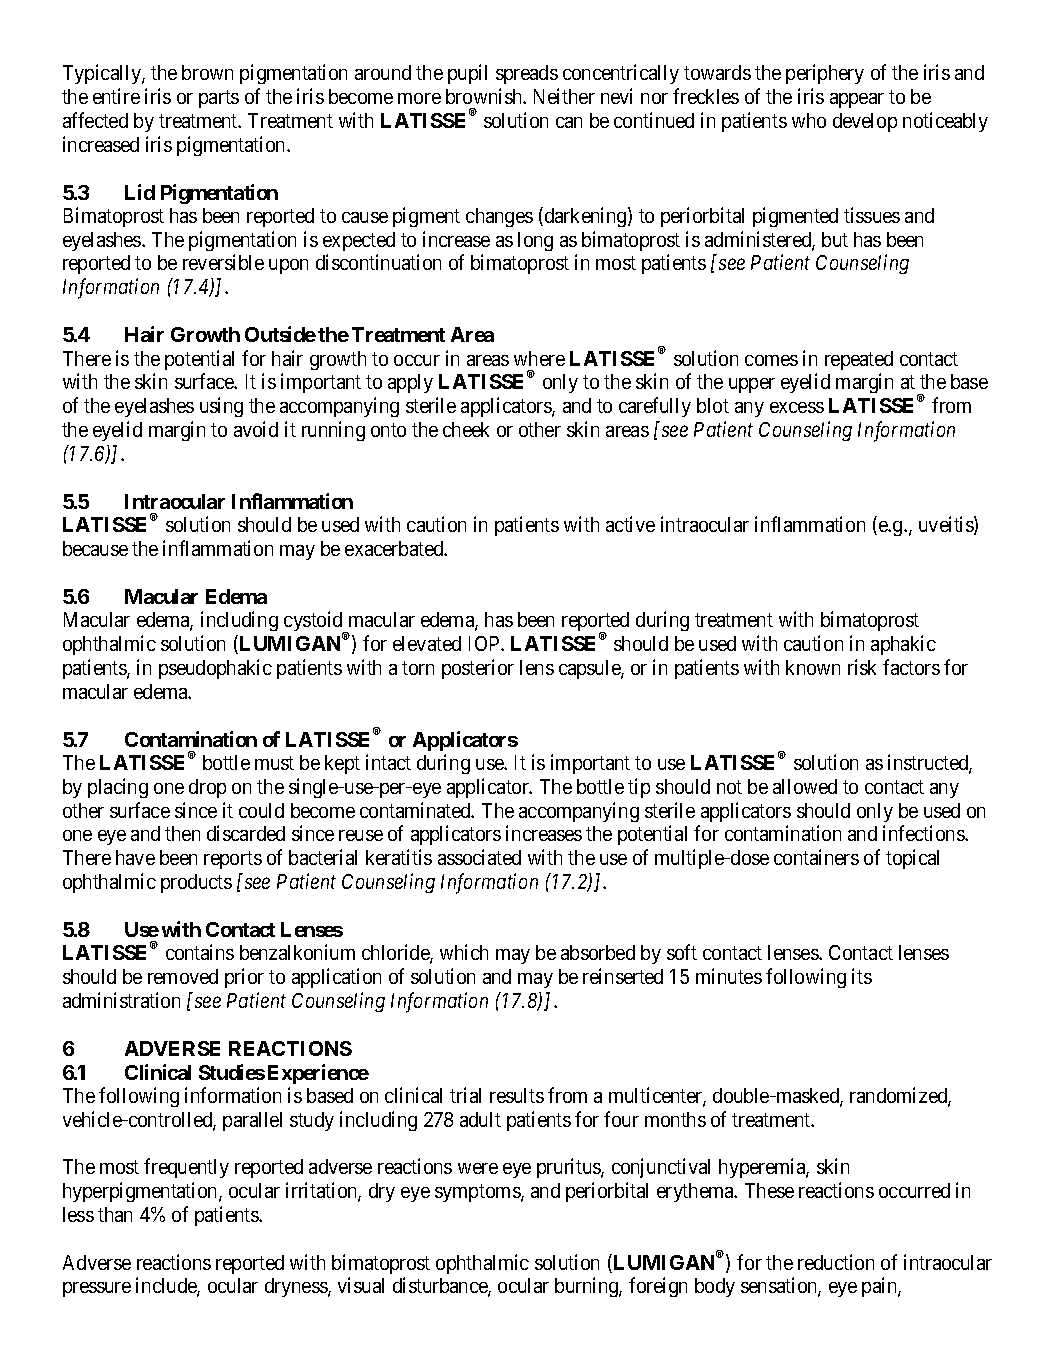 This screenshot has width=1055, height=1365. I want to click on posterior, so click(478, 669).
